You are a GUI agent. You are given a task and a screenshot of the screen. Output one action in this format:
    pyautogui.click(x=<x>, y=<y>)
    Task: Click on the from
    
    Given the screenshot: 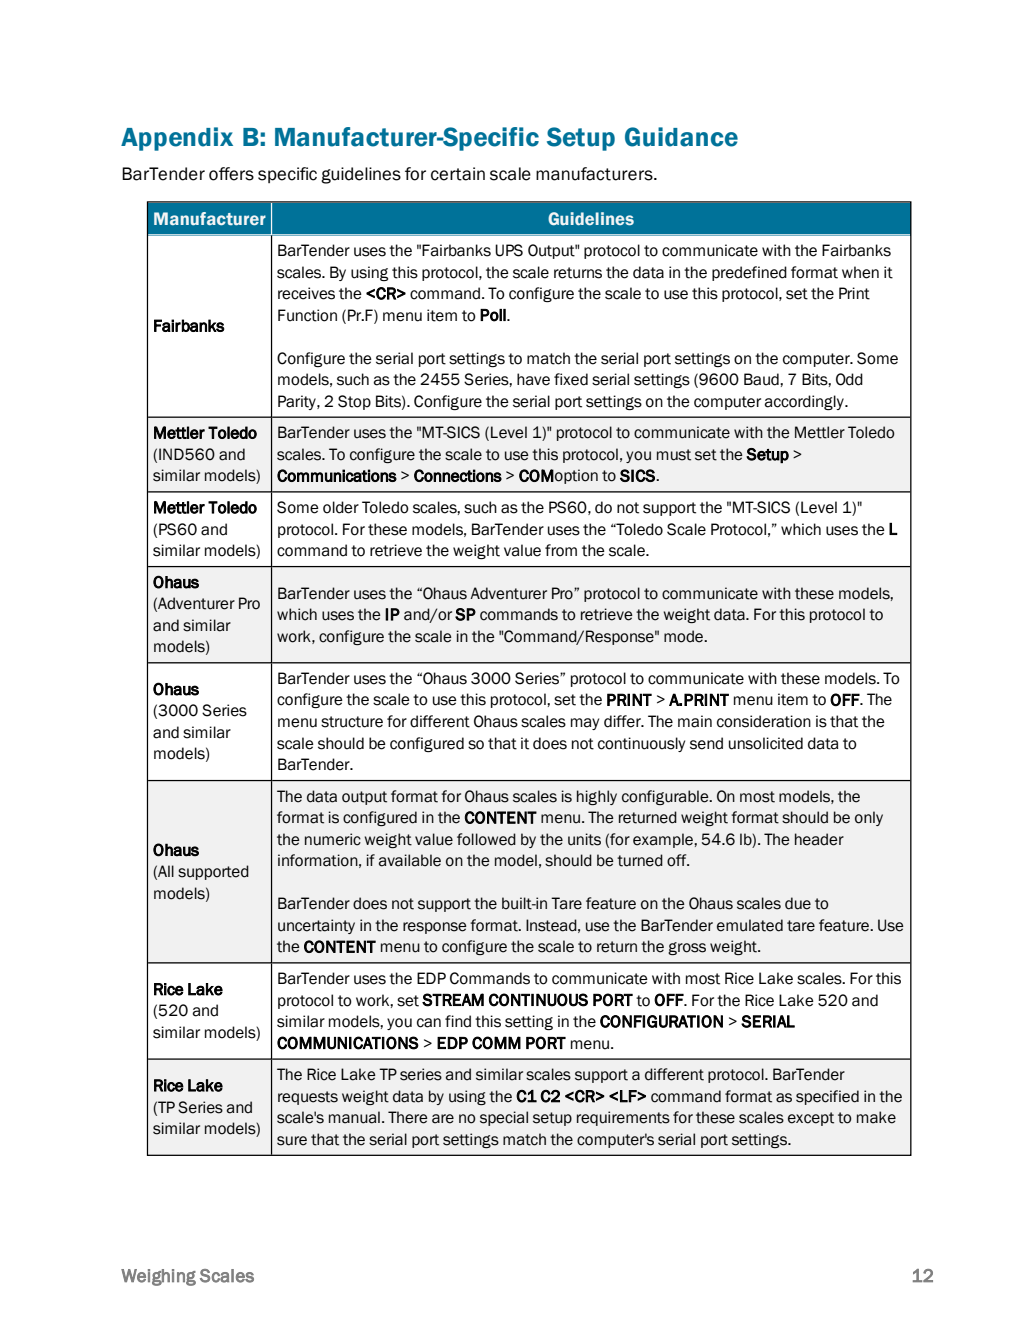 What is the action you would take?
    pyautogui.click(x=561, y=550)
